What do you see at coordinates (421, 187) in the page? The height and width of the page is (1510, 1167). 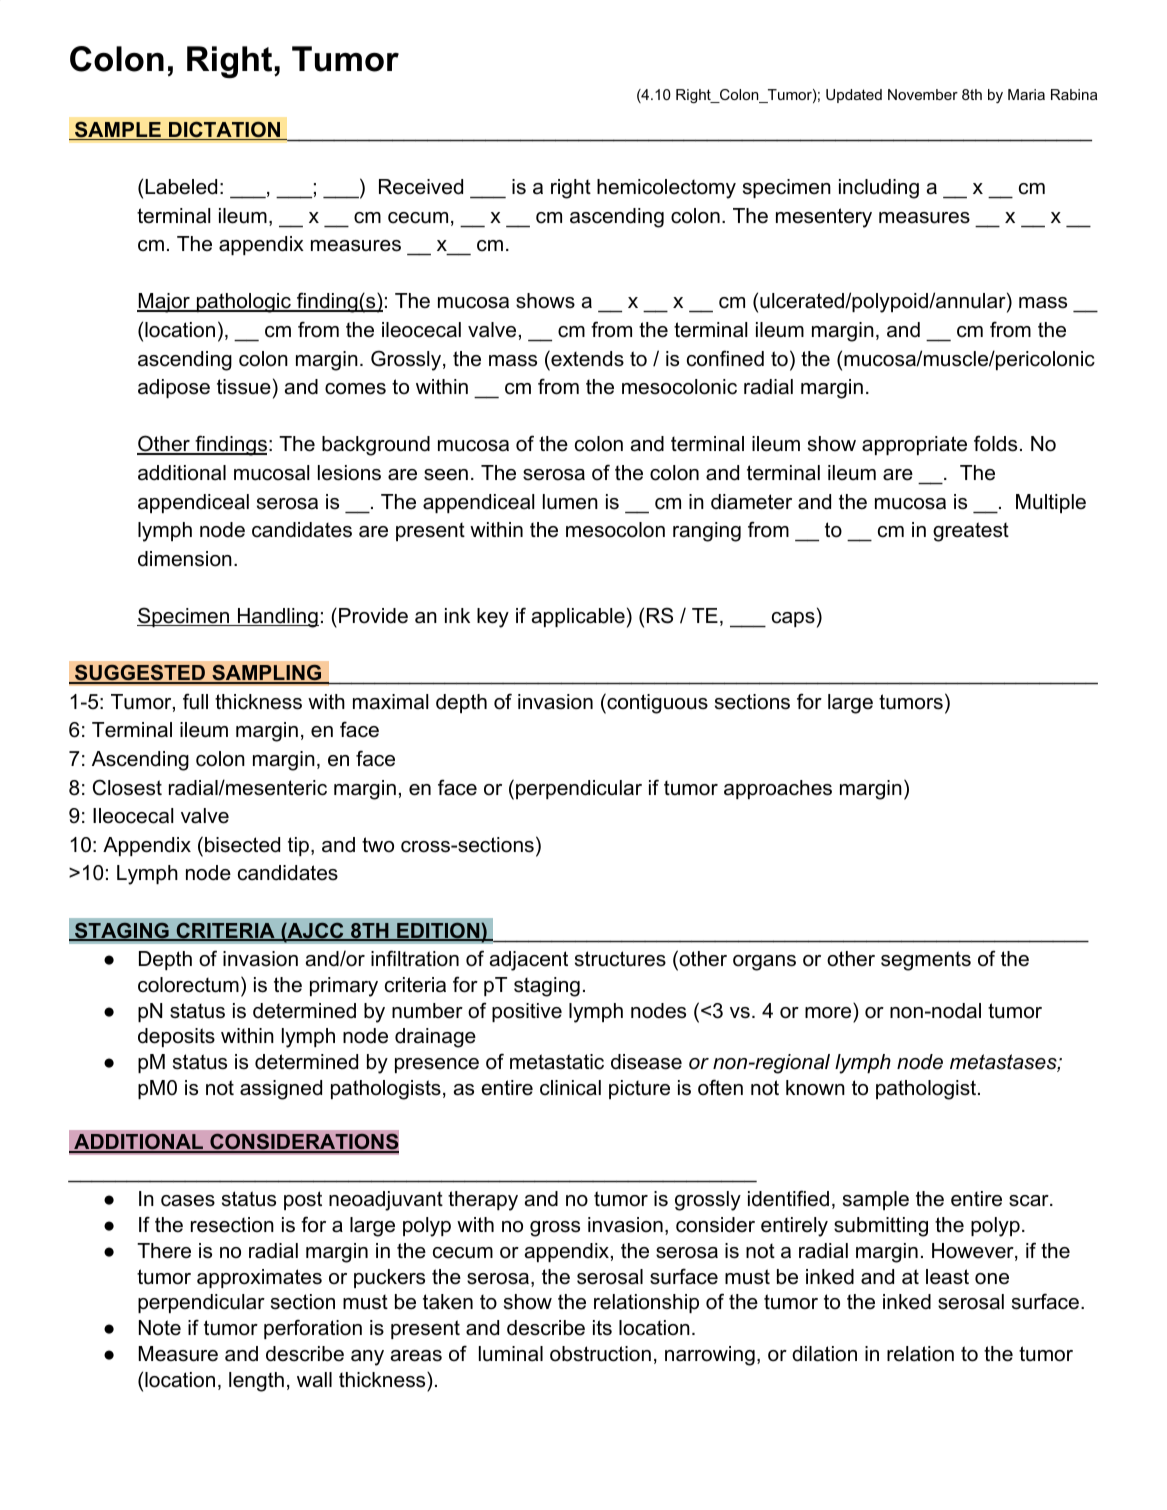 I see `Received` at bounding box center [421, 187].
